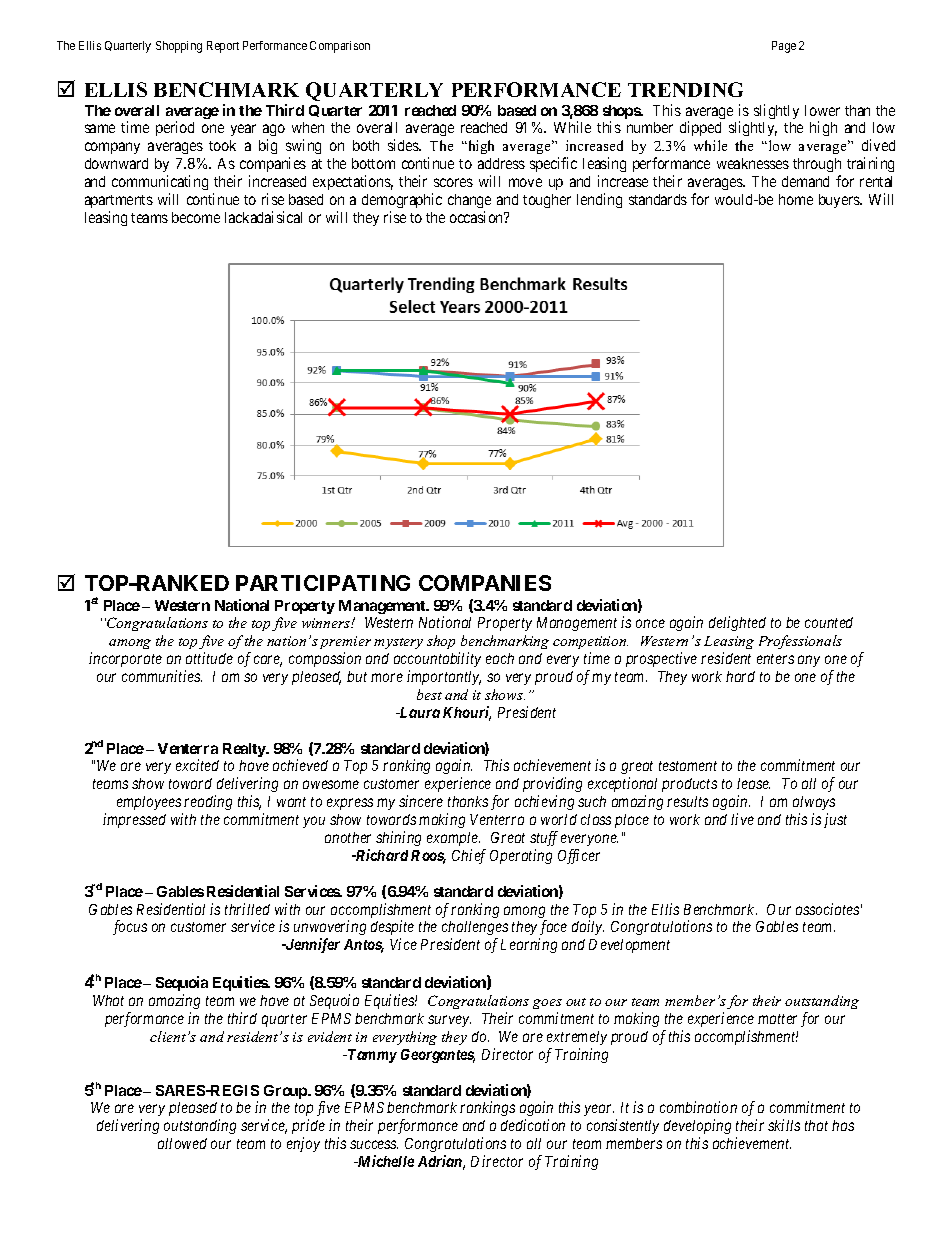  I want to click on allowed, so click(182, 1143).
